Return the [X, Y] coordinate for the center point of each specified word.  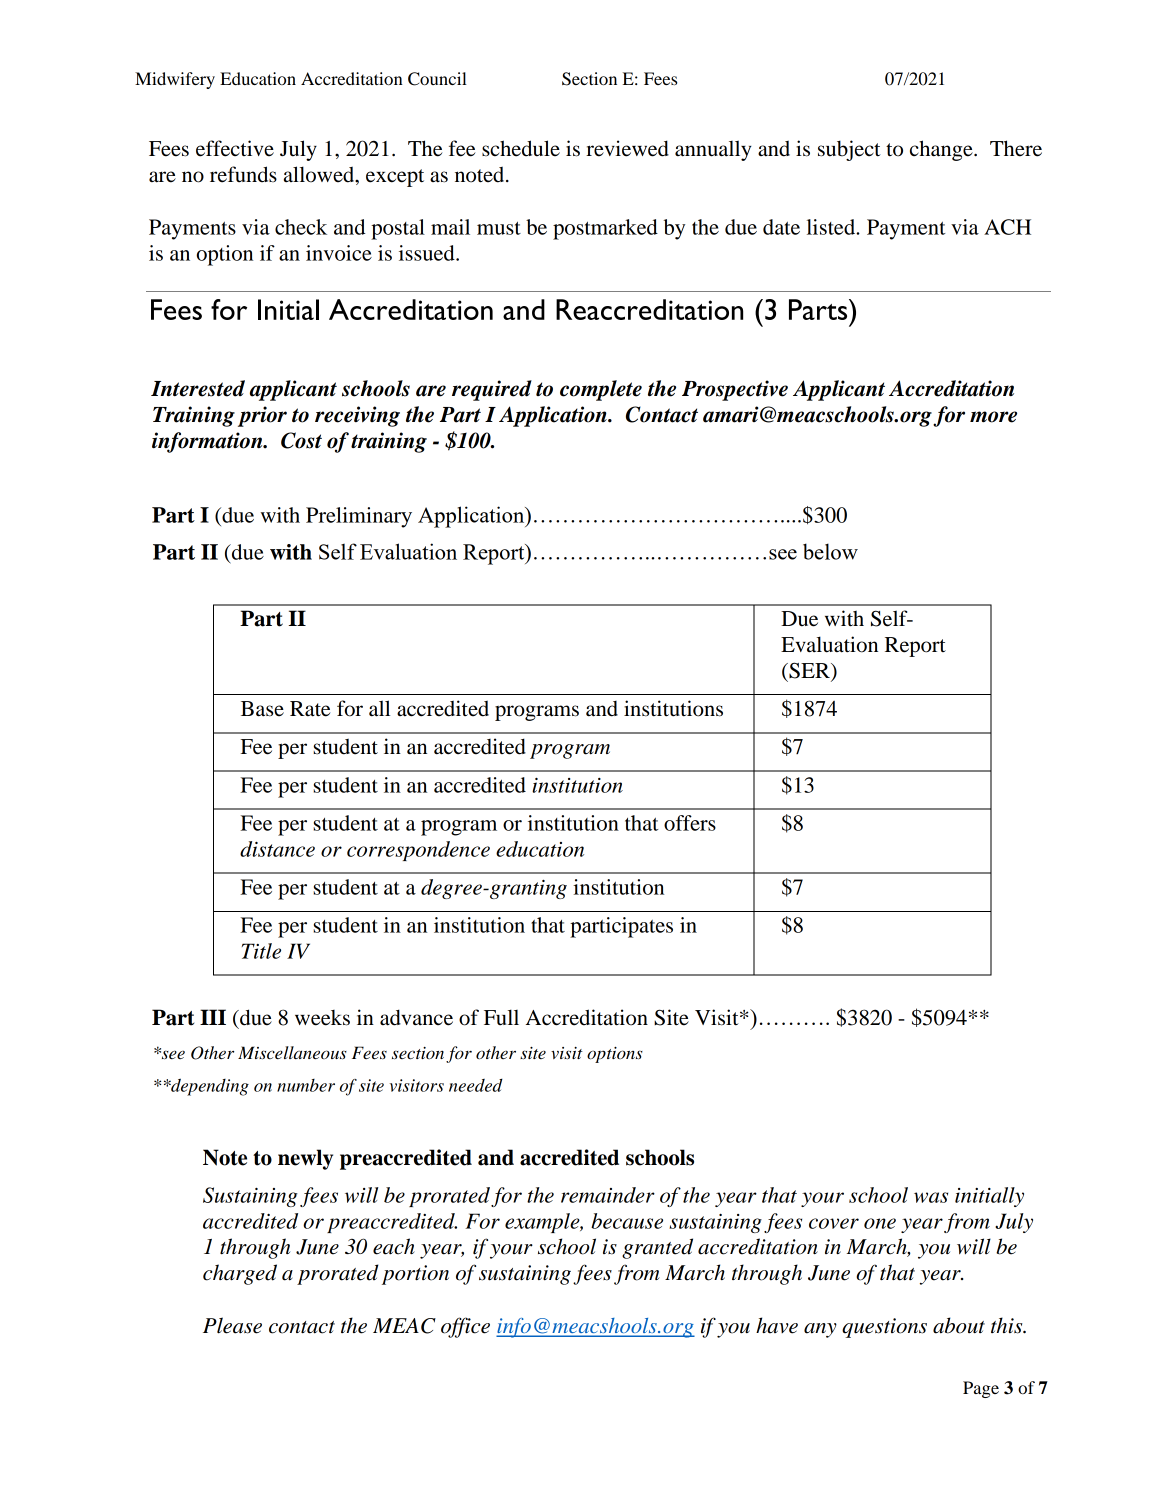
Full [501, 1017]
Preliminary [359, 517]
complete [601, 390]
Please [232, 1325]
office [465, 1327]
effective [235, 148]
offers [690, 823]
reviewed [627, 148]
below [830, 551]
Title [261, 951]
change [942, 150]
